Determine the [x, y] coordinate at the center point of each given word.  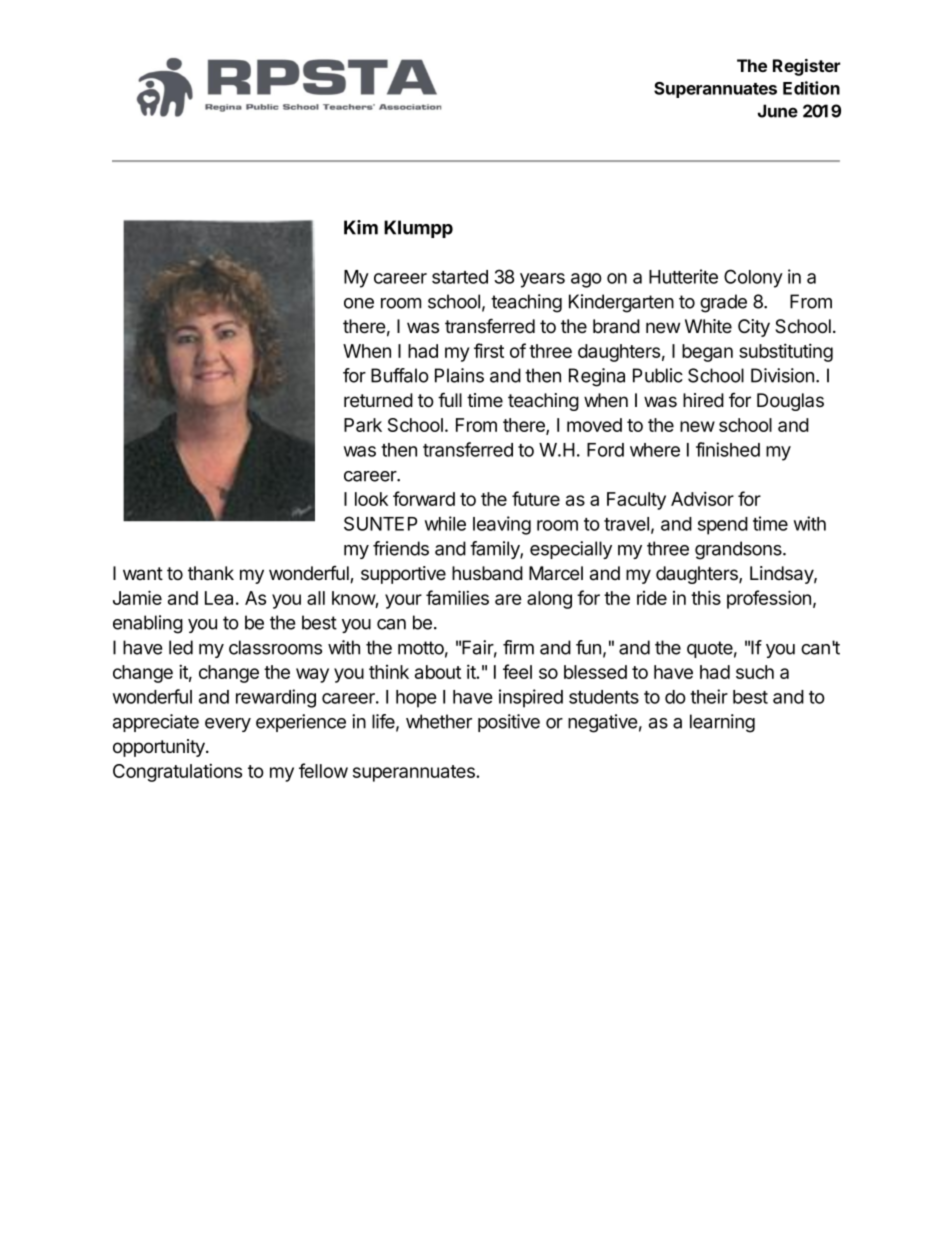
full [450, 399]
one [359, 303]
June [778, 111]
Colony [753, 278]
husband [487, 573]
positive [509, 723]
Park [363, 425]
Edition [811, 88]
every [228, 725]
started [460, 277]
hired [703, 400]
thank [211, 573]
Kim [361, 227]
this [706, 597]
